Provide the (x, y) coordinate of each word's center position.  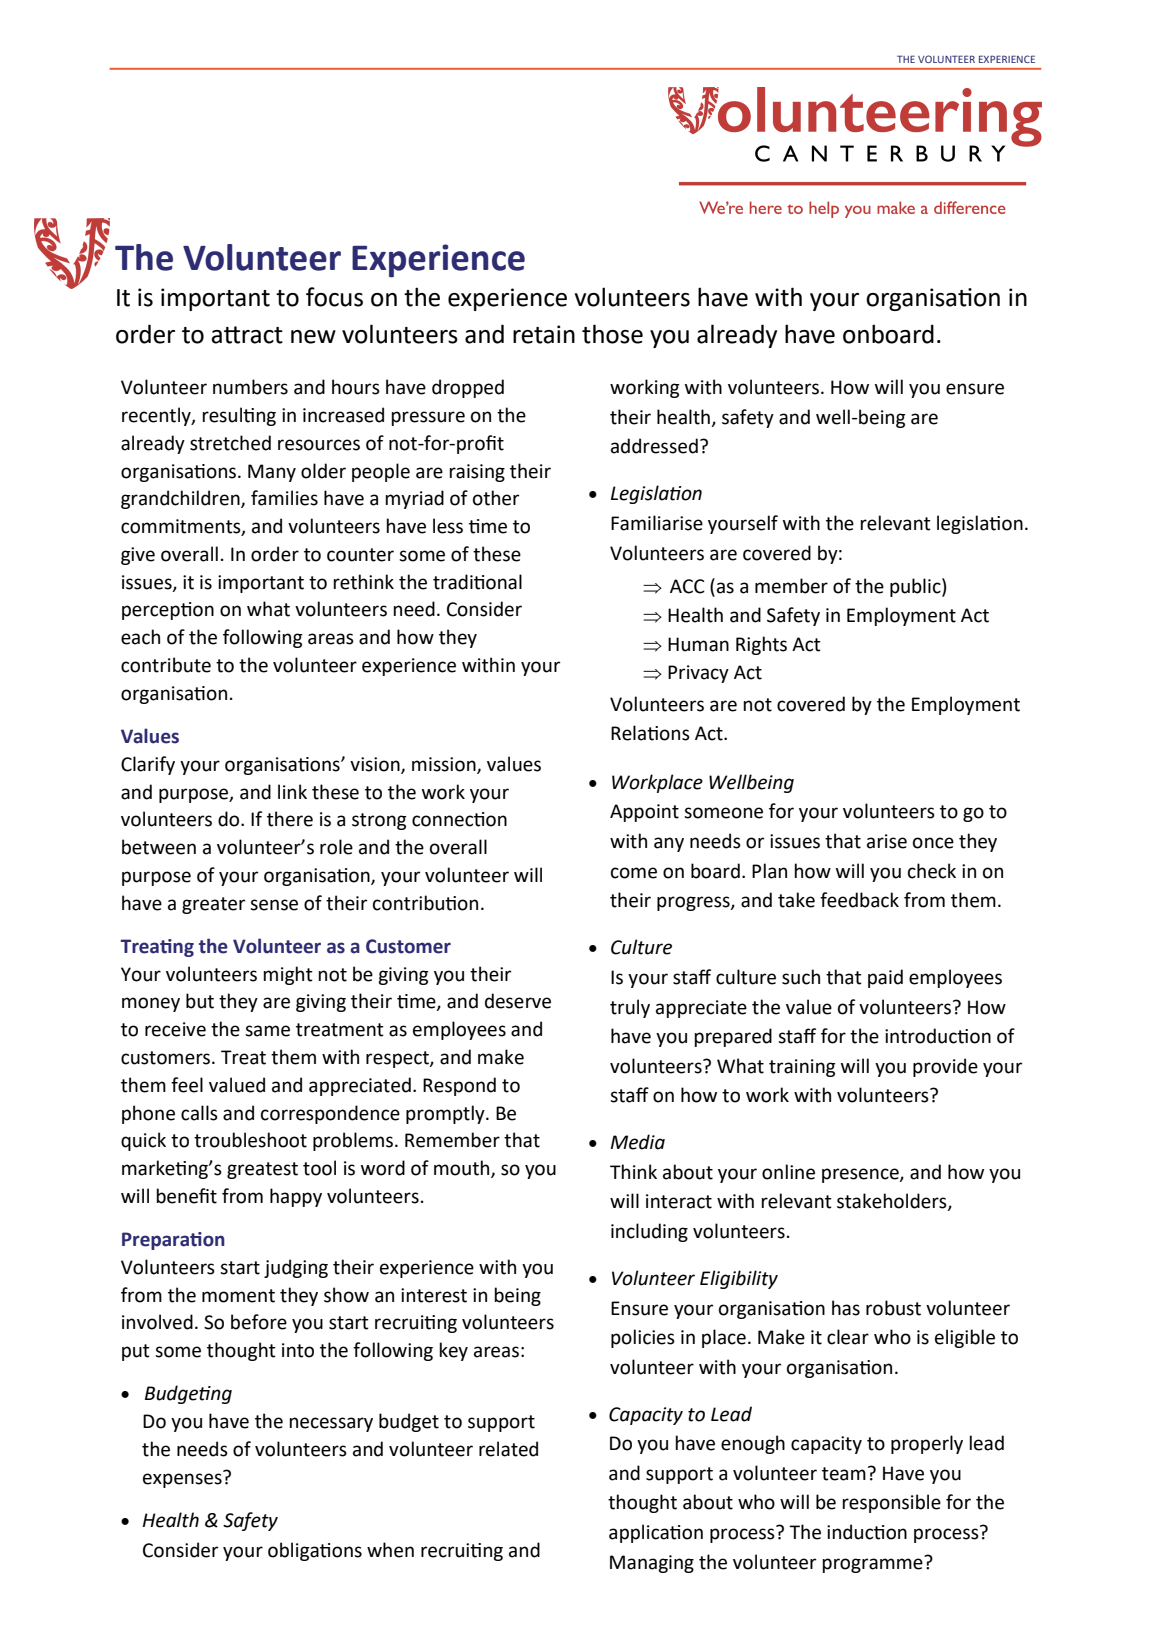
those (612, 334)
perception (168, 611)
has (846, 1308)
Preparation (173, 1241)
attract (247, 335)
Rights (761, 645)
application (656, 1533)
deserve (518, 1001)
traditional (477, 582)
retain (544, 334)
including (649, 1232)
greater (213, 905)
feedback (859, 900)
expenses (183, 1479)
